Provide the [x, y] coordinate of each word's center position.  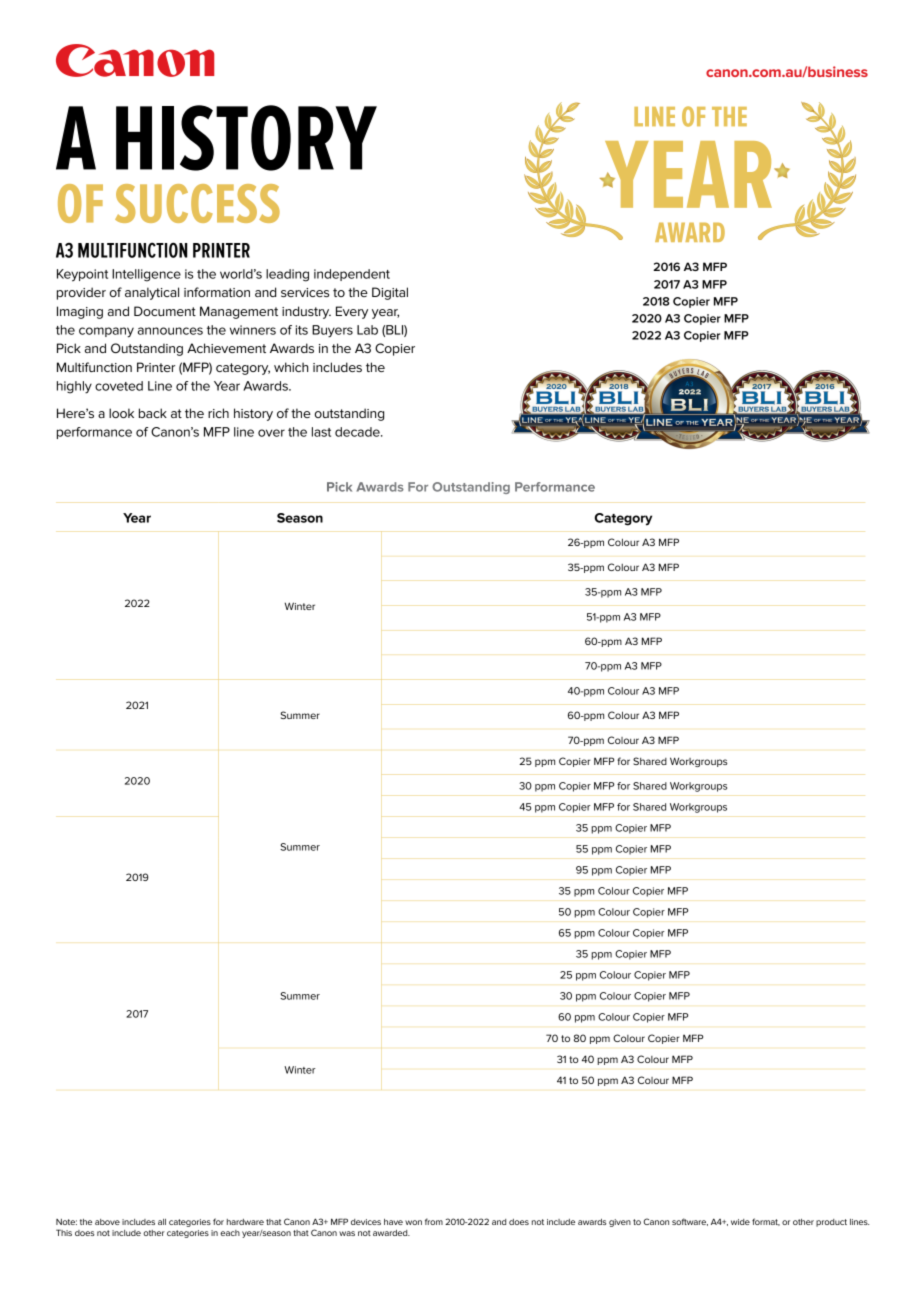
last [321, 432]
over [271, 433]
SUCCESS [197, 203]
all [162, 1222]
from [434, 1221]
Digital [390, 293]
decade [358, 432]
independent [352, 275]
